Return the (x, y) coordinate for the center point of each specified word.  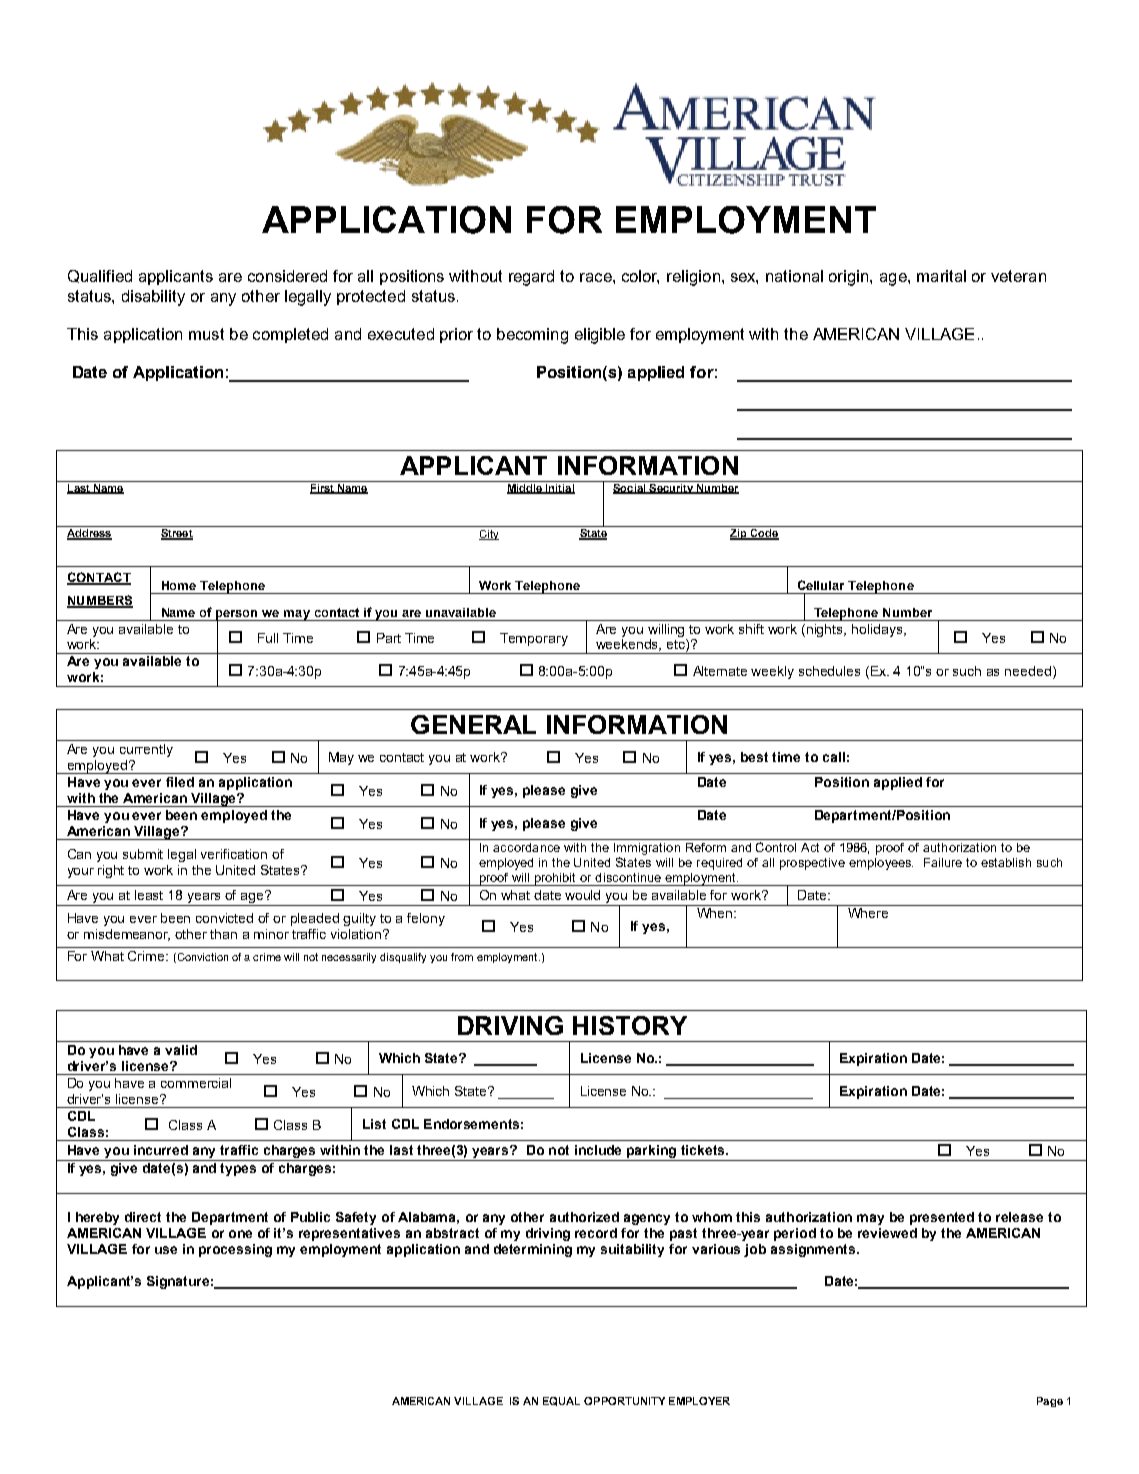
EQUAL (561, 1401)
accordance (526, 847)
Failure (943, 862)
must (206, 334)
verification (234, 854)
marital (941, 276)
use (166, 1250)
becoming (532, 336)
